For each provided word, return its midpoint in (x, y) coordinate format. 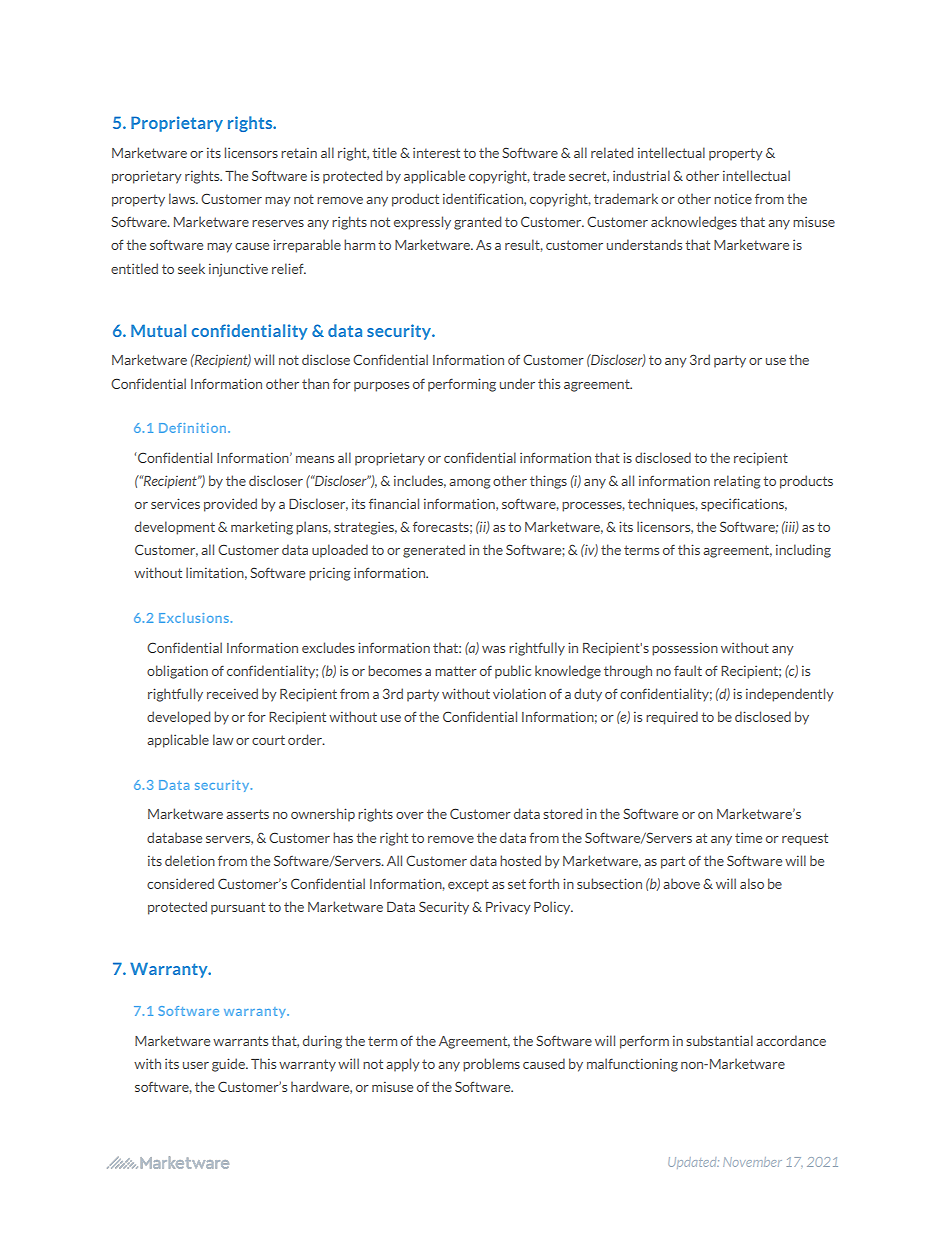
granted (477, 223)
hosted (520, 860)
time (748, 838)
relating (737, 482)
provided (230, 505)
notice (733, 199)
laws (183, 198)
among (470, 484)
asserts (247, 814)
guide (229, 1065)
